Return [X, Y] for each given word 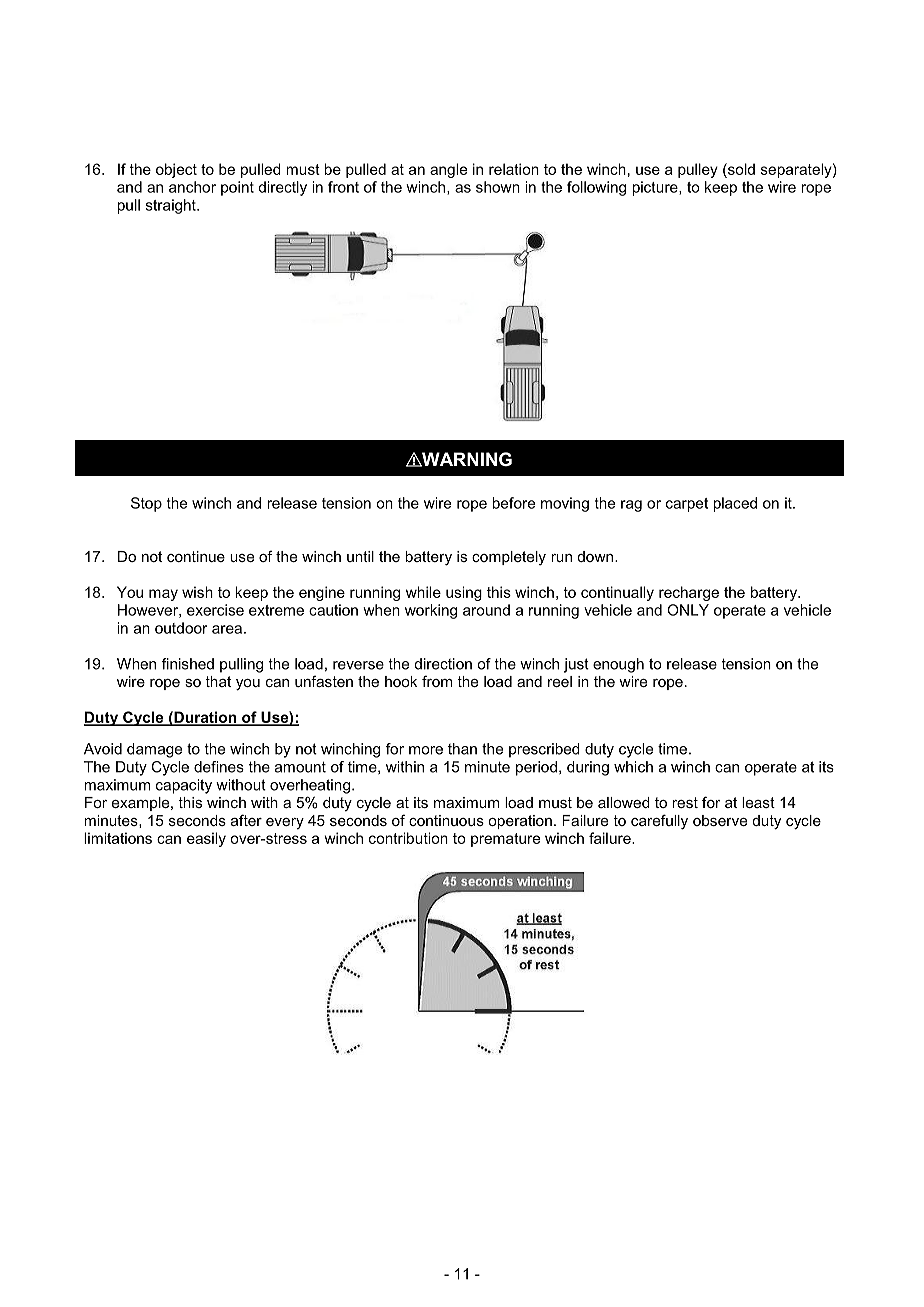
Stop [146, 504]
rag [631, 506]
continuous [446, 820]
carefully [659, 822]
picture [656, 188]
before [513, 503]
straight [172, 206]
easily [206, 839]
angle [448, 170]
